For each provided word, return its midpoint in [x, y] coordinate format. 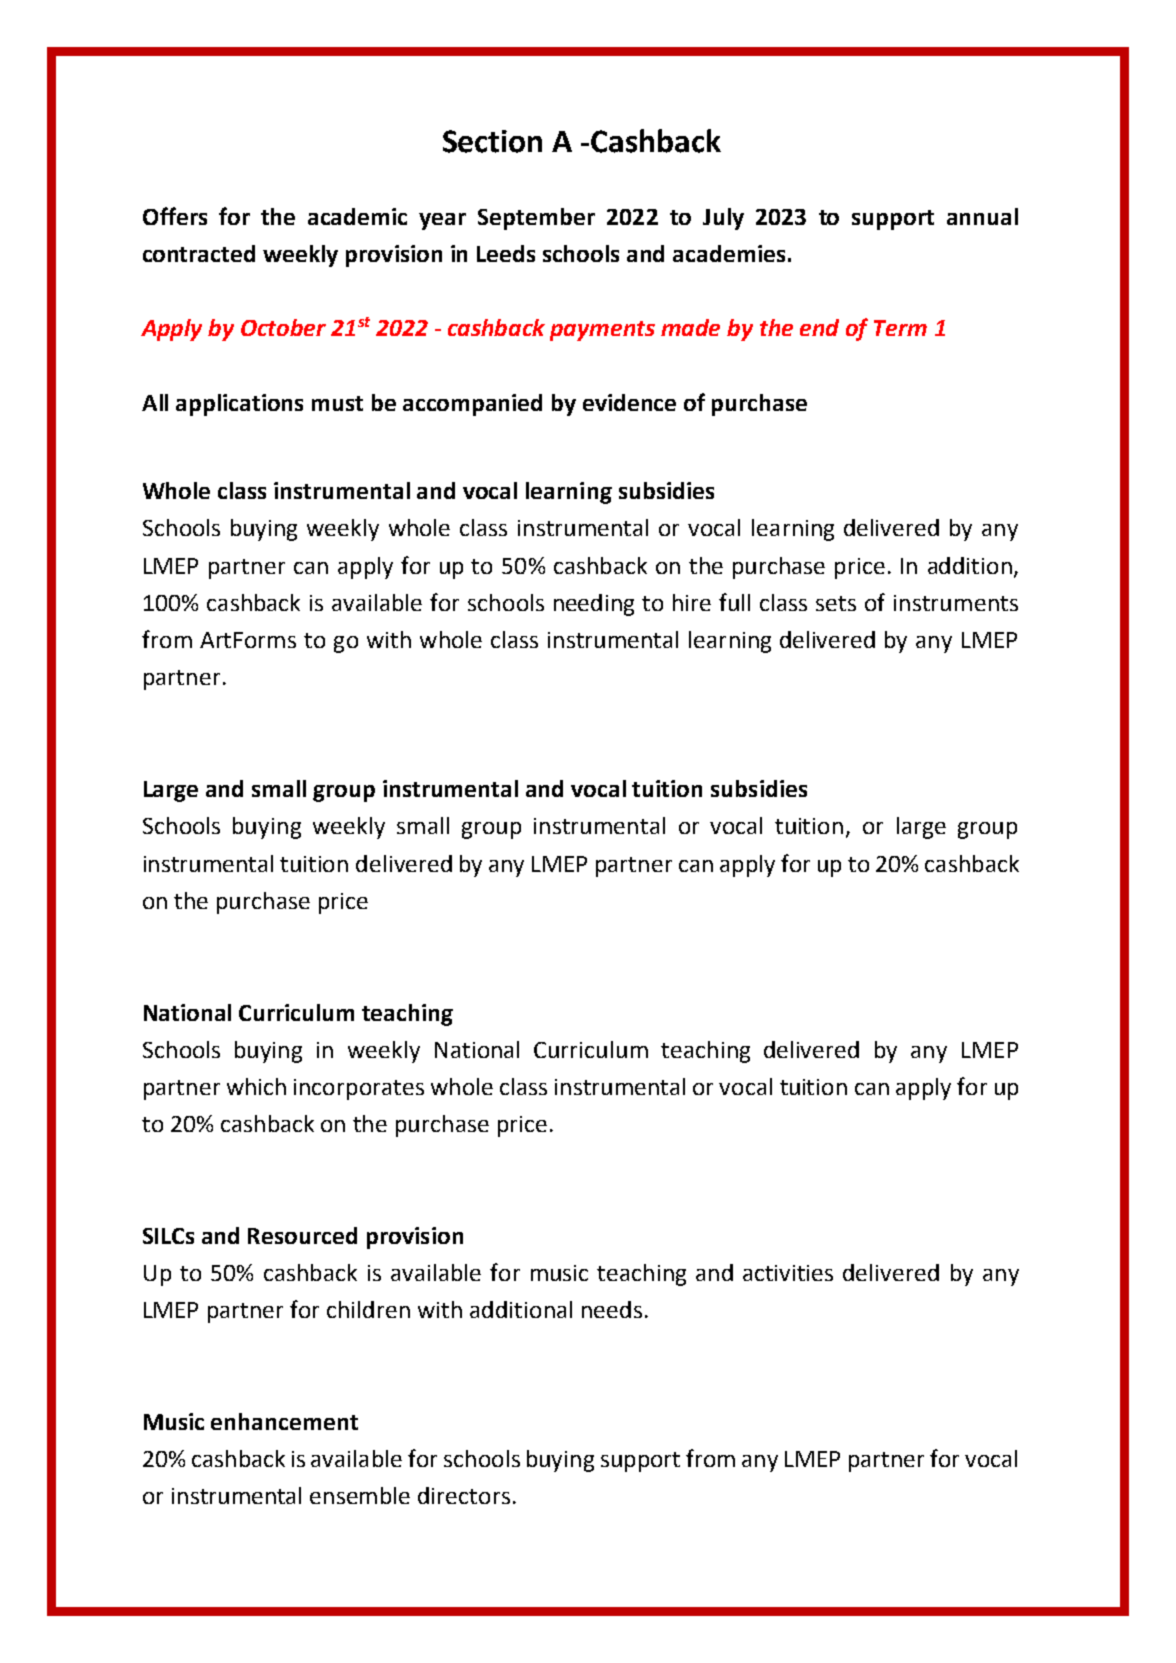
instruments [956, 603]
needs [612, 1309]
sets [836, 603]
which [256, 1086]
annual [982, 216]
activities [788, 1273]
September [536, 219]
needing [594, 605]
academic [357, 216]
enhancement [284, 1421]
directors [464, 1495]
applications [239, 405]
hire [692, 602]
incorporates [359, 1089]
